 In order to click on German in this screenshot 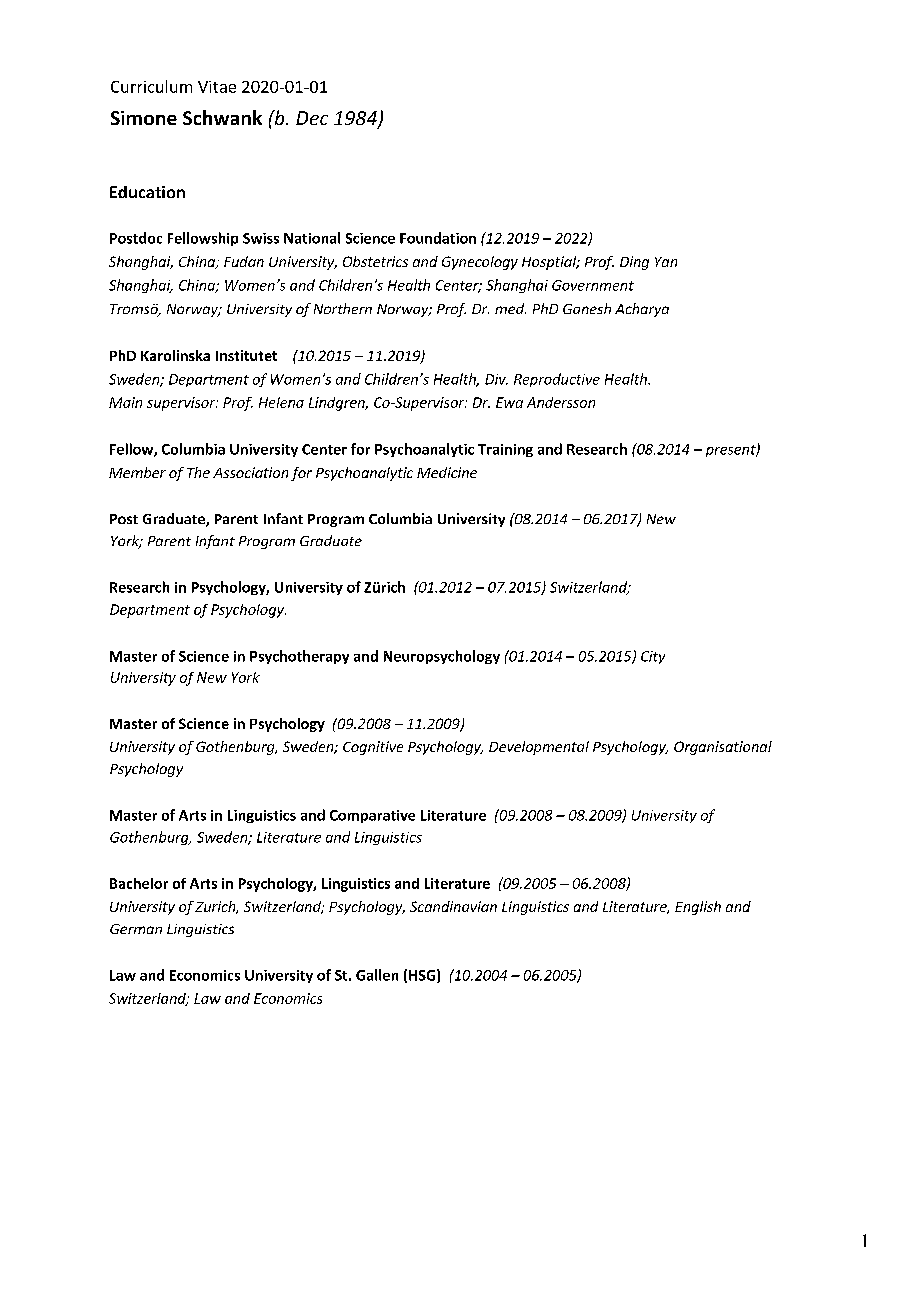, I will do `click(136, 929)`.
